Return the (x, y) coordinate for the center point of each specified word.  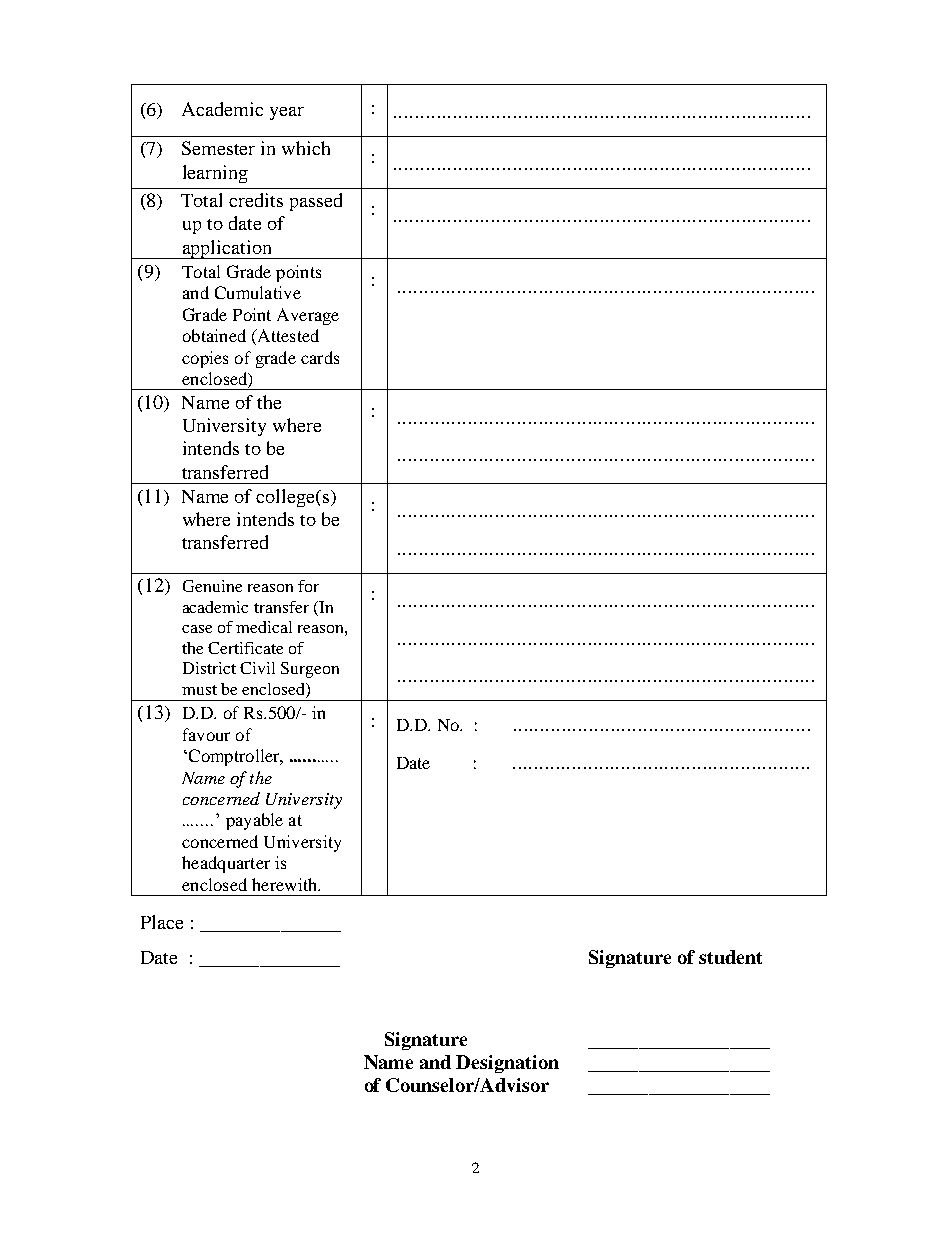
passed (316, 202)
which (306, 148)
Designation (507, 1064)
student (730, 957)
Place (162, 922)
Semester (218, 148)
